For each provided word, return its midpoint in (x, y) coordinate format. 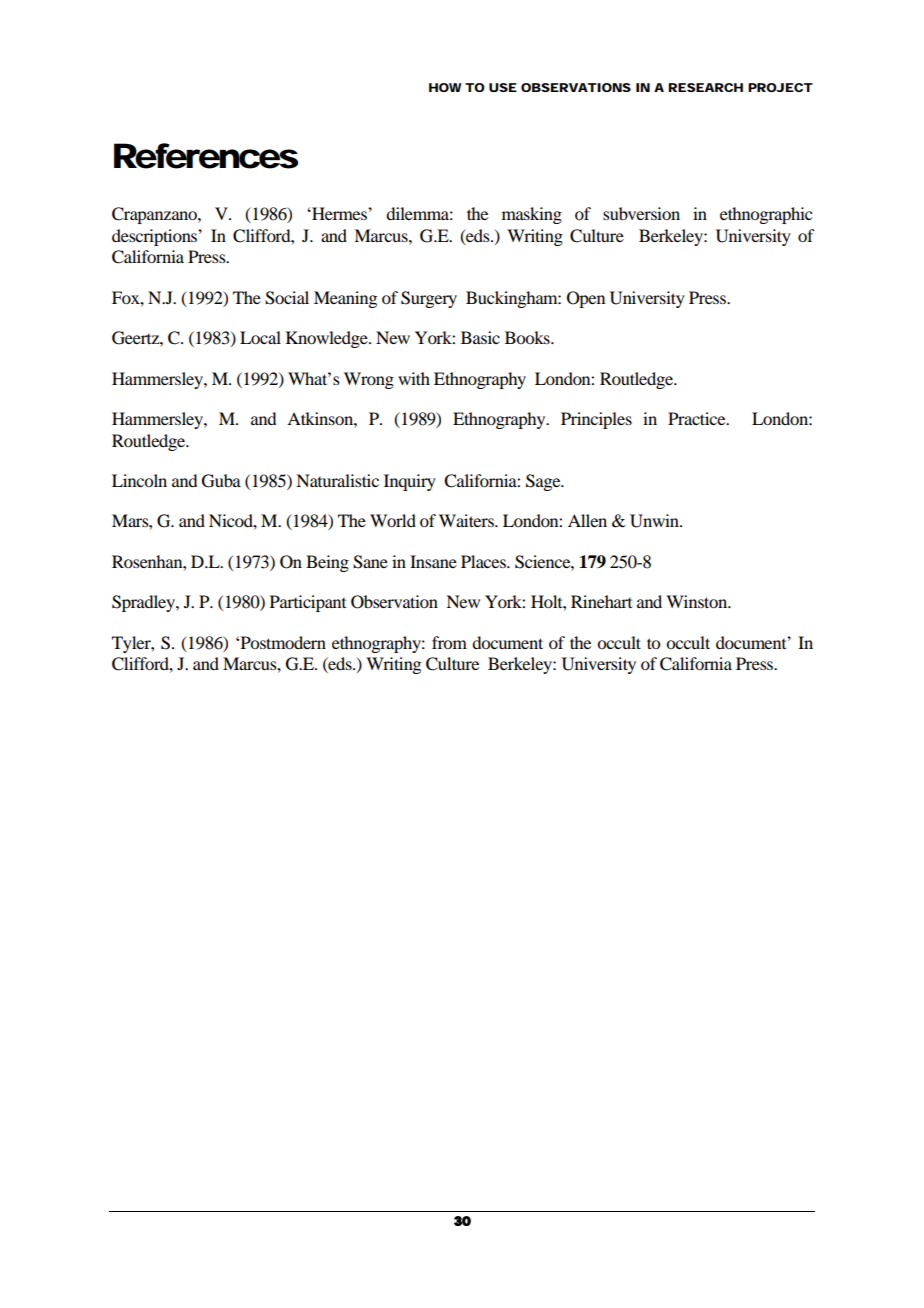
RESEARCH (705, 87)
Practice (698, 418)
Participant (308, 603)
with (414, 378)
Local (260, 337)
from (449, 642)
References (206, 156)
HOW (445, 87)
